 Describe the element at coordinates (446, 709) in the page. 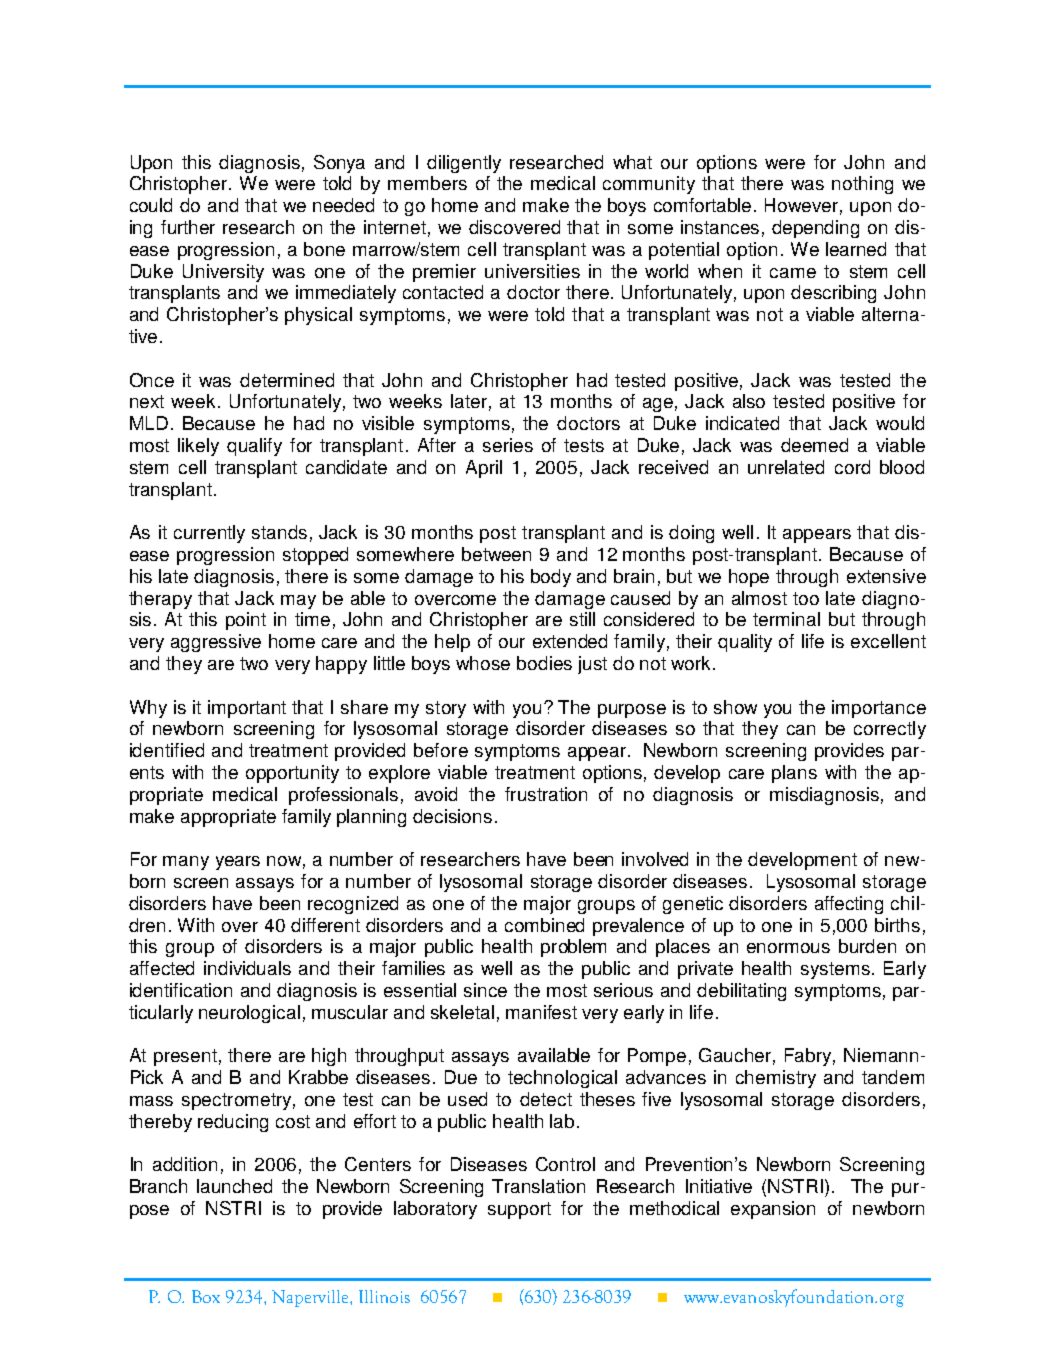

I see `story` at that location.
